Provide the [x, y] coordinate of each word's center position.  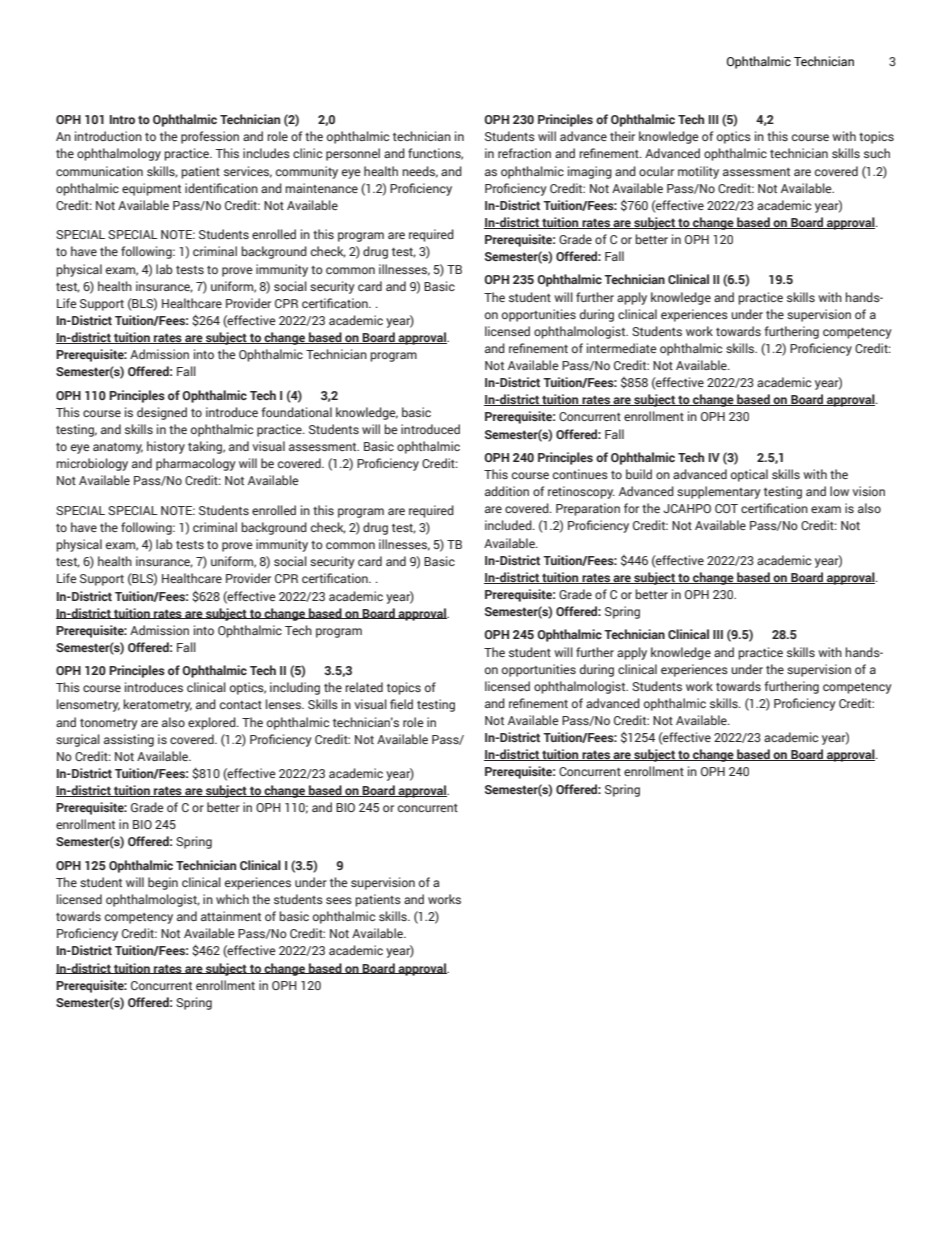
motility [698, 172]
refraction [524, 153]
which [232, 899]
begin [163, 883]
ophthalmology [119, 154]
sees [339, 900]
